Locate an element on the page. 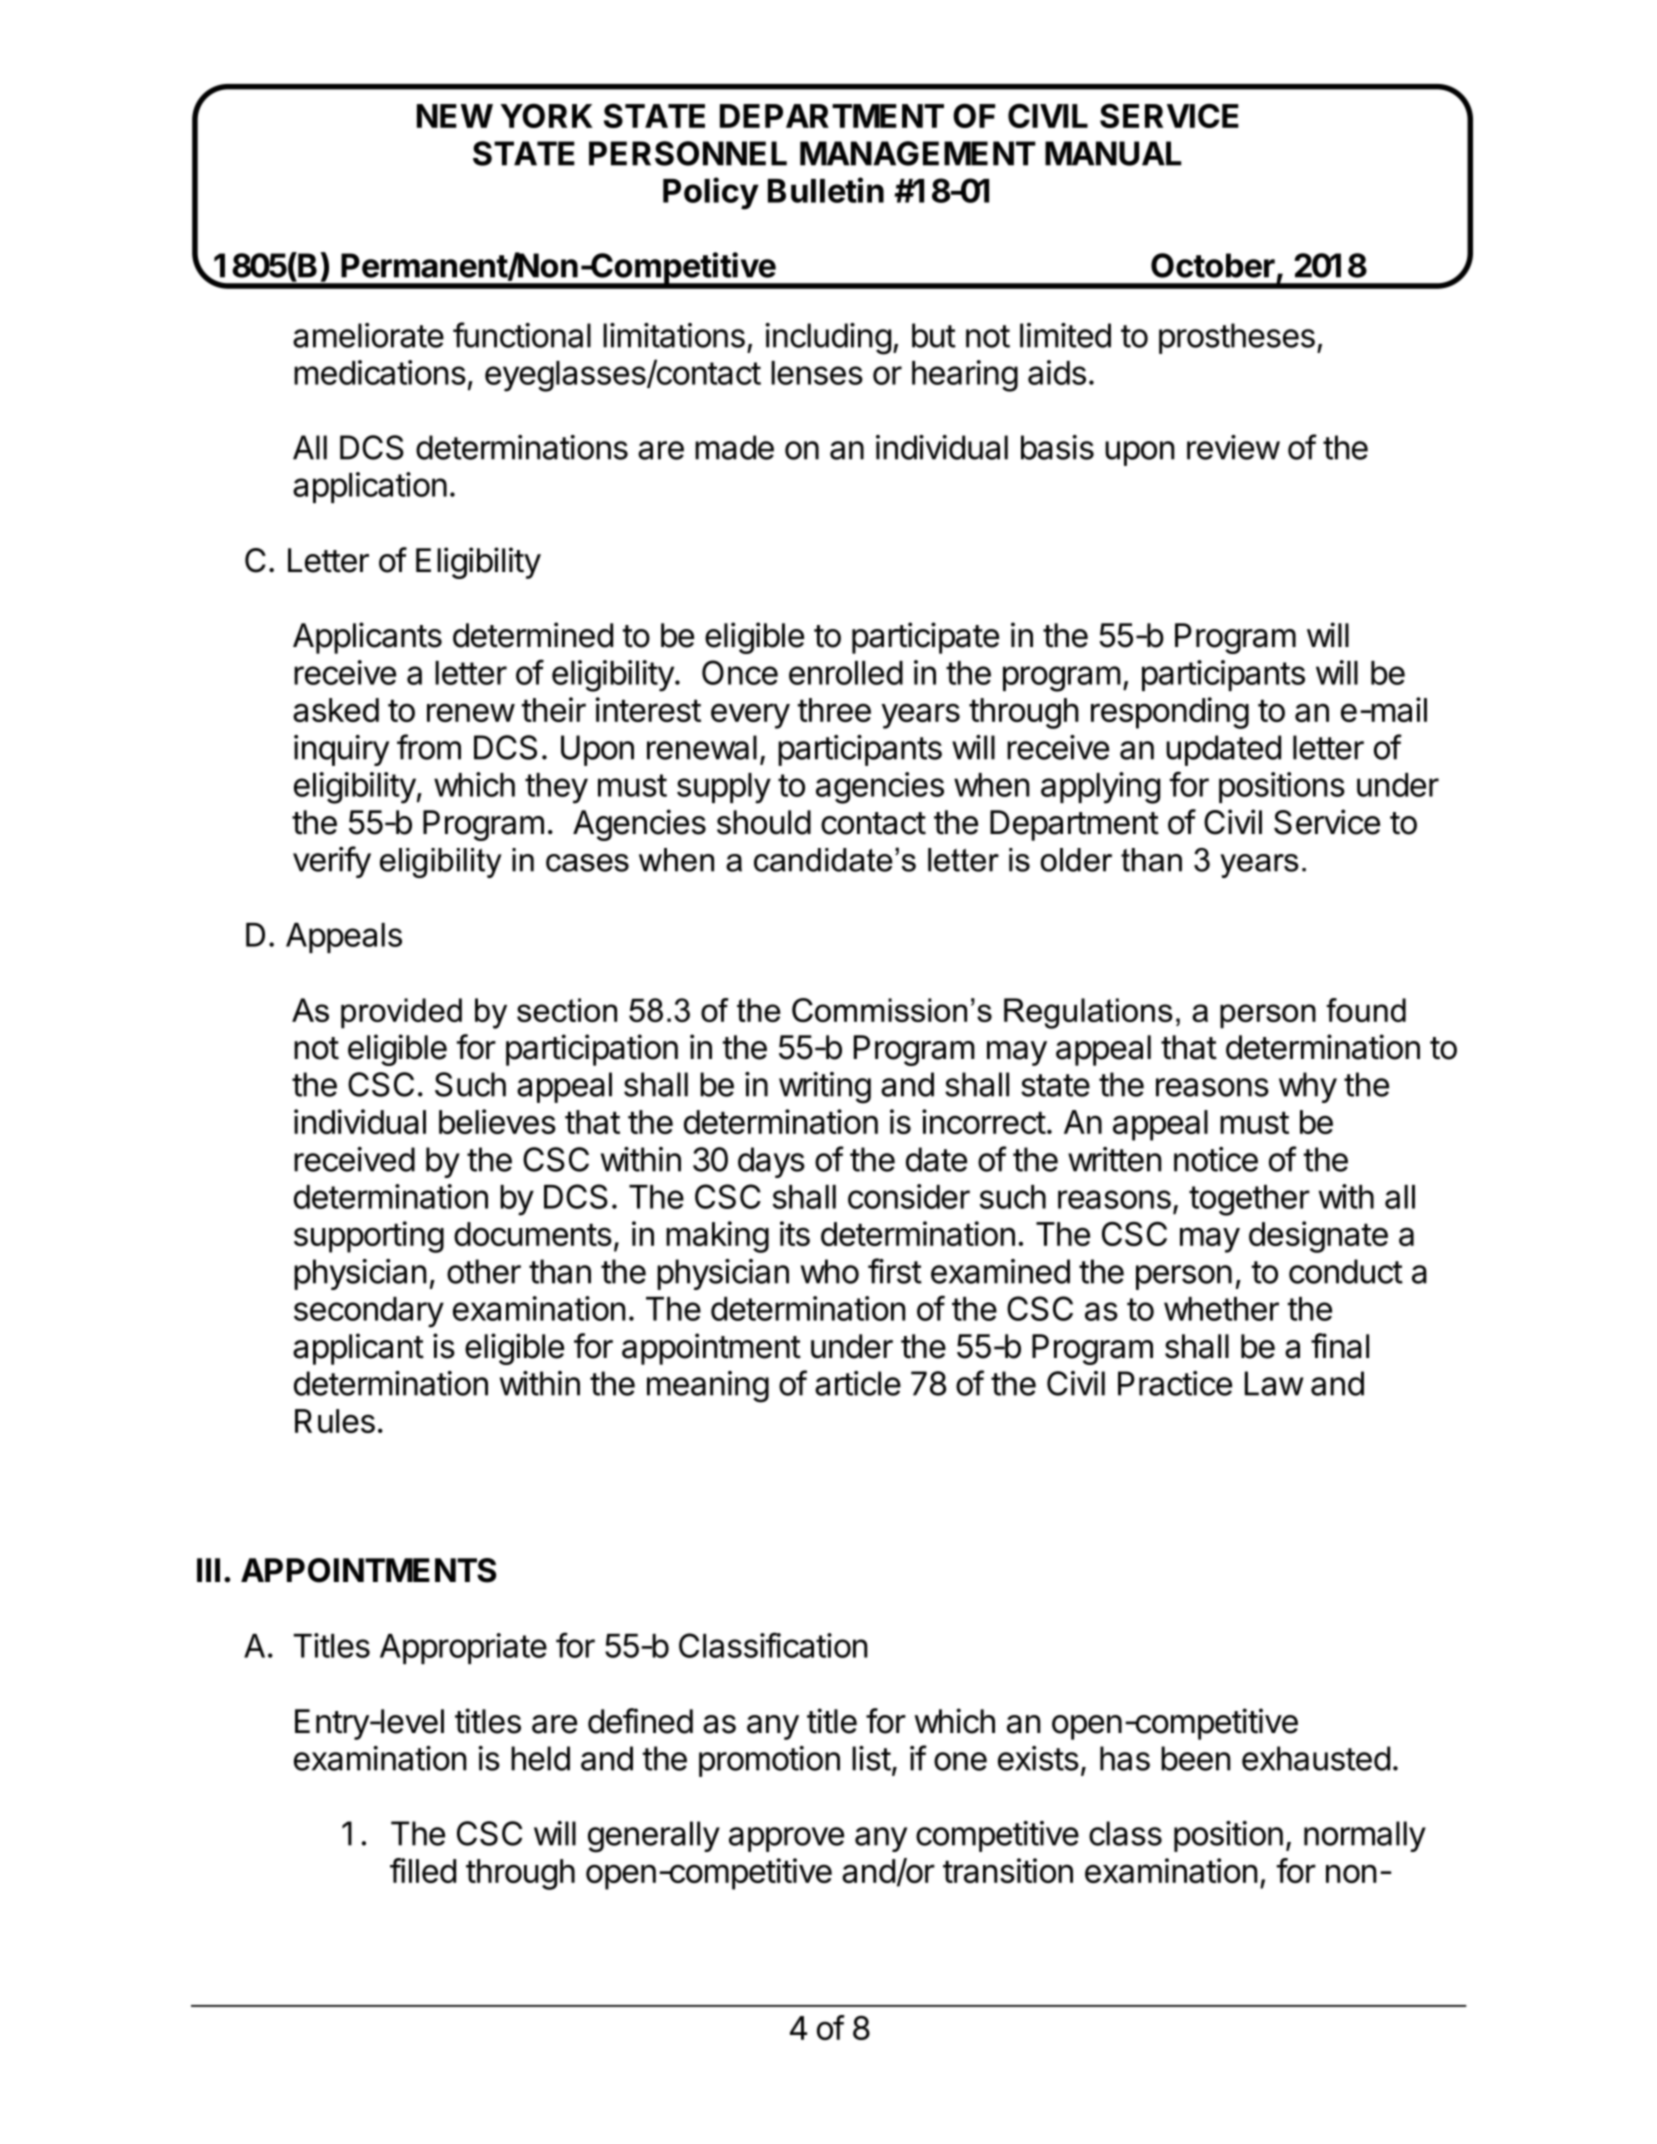  every is located at coordinates (750, 716).
